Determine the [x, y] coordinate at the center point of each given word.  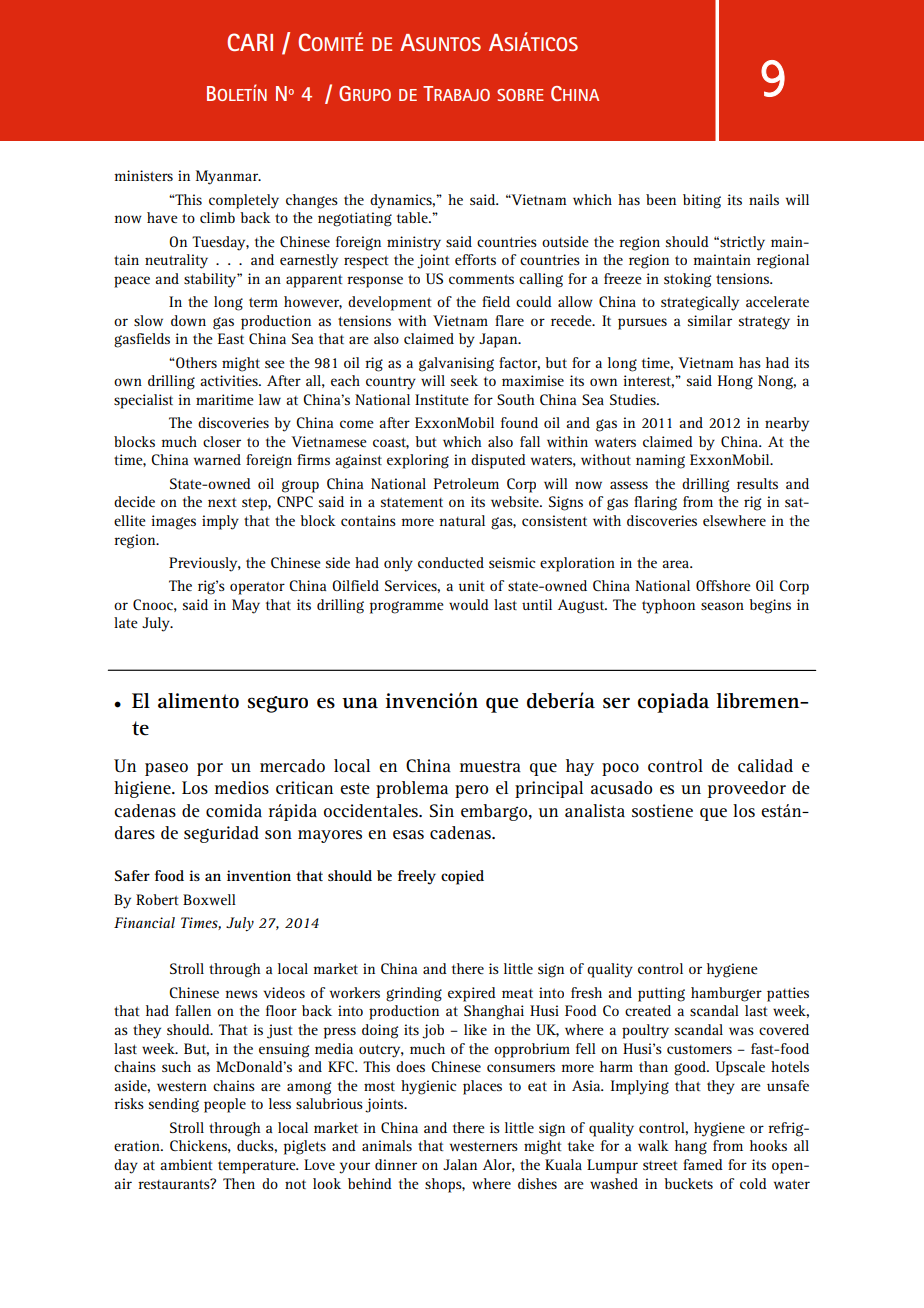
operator [257, 588]
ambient [186, 1164]
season [722, 606]
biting [702, 201]
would [469, 604]
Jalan [460, 1164]
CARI [250, 42]
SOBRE [520, 95]
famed [703, 1164]
